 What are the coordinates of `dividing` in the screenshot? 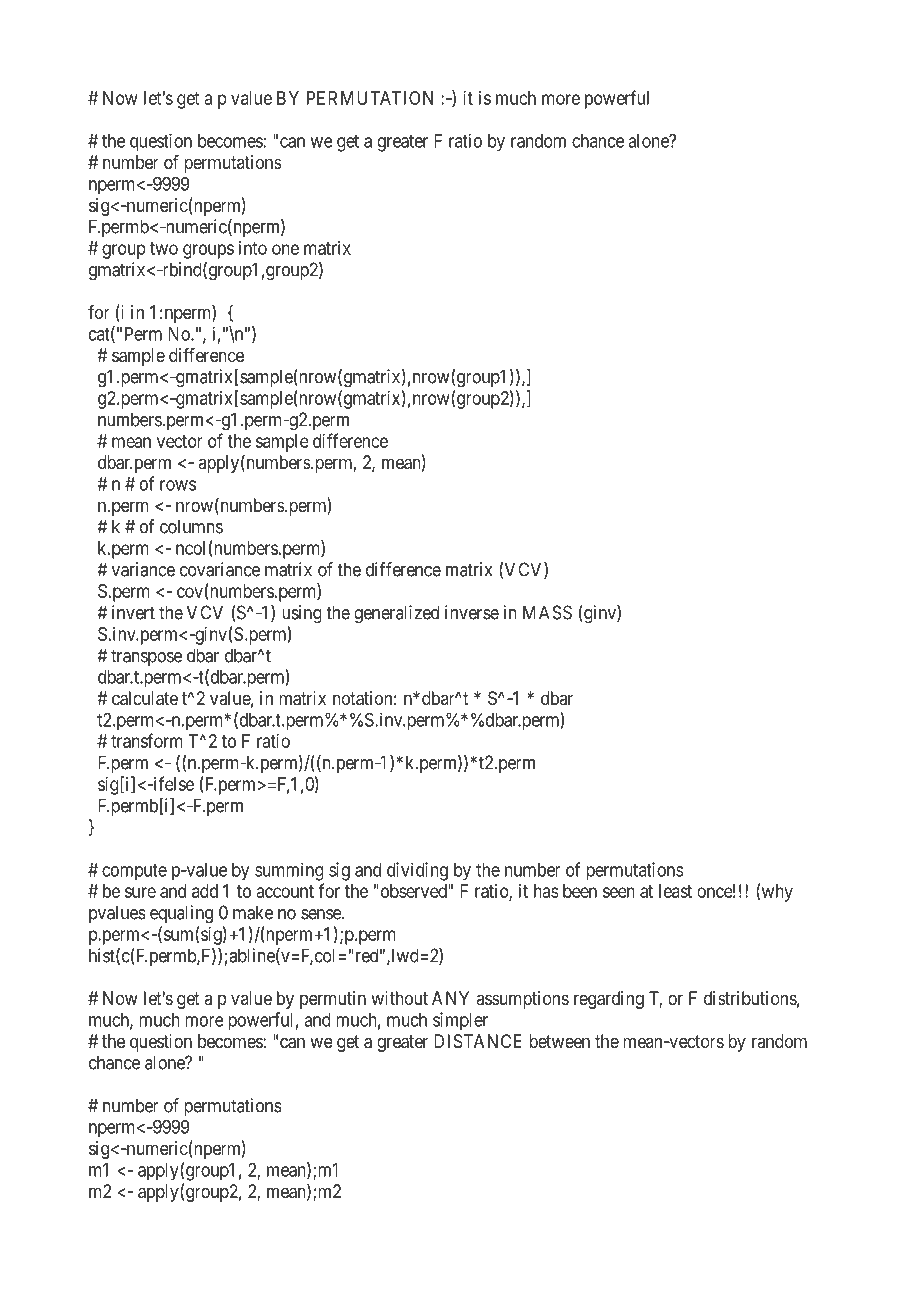 It's located at (417, 871).
